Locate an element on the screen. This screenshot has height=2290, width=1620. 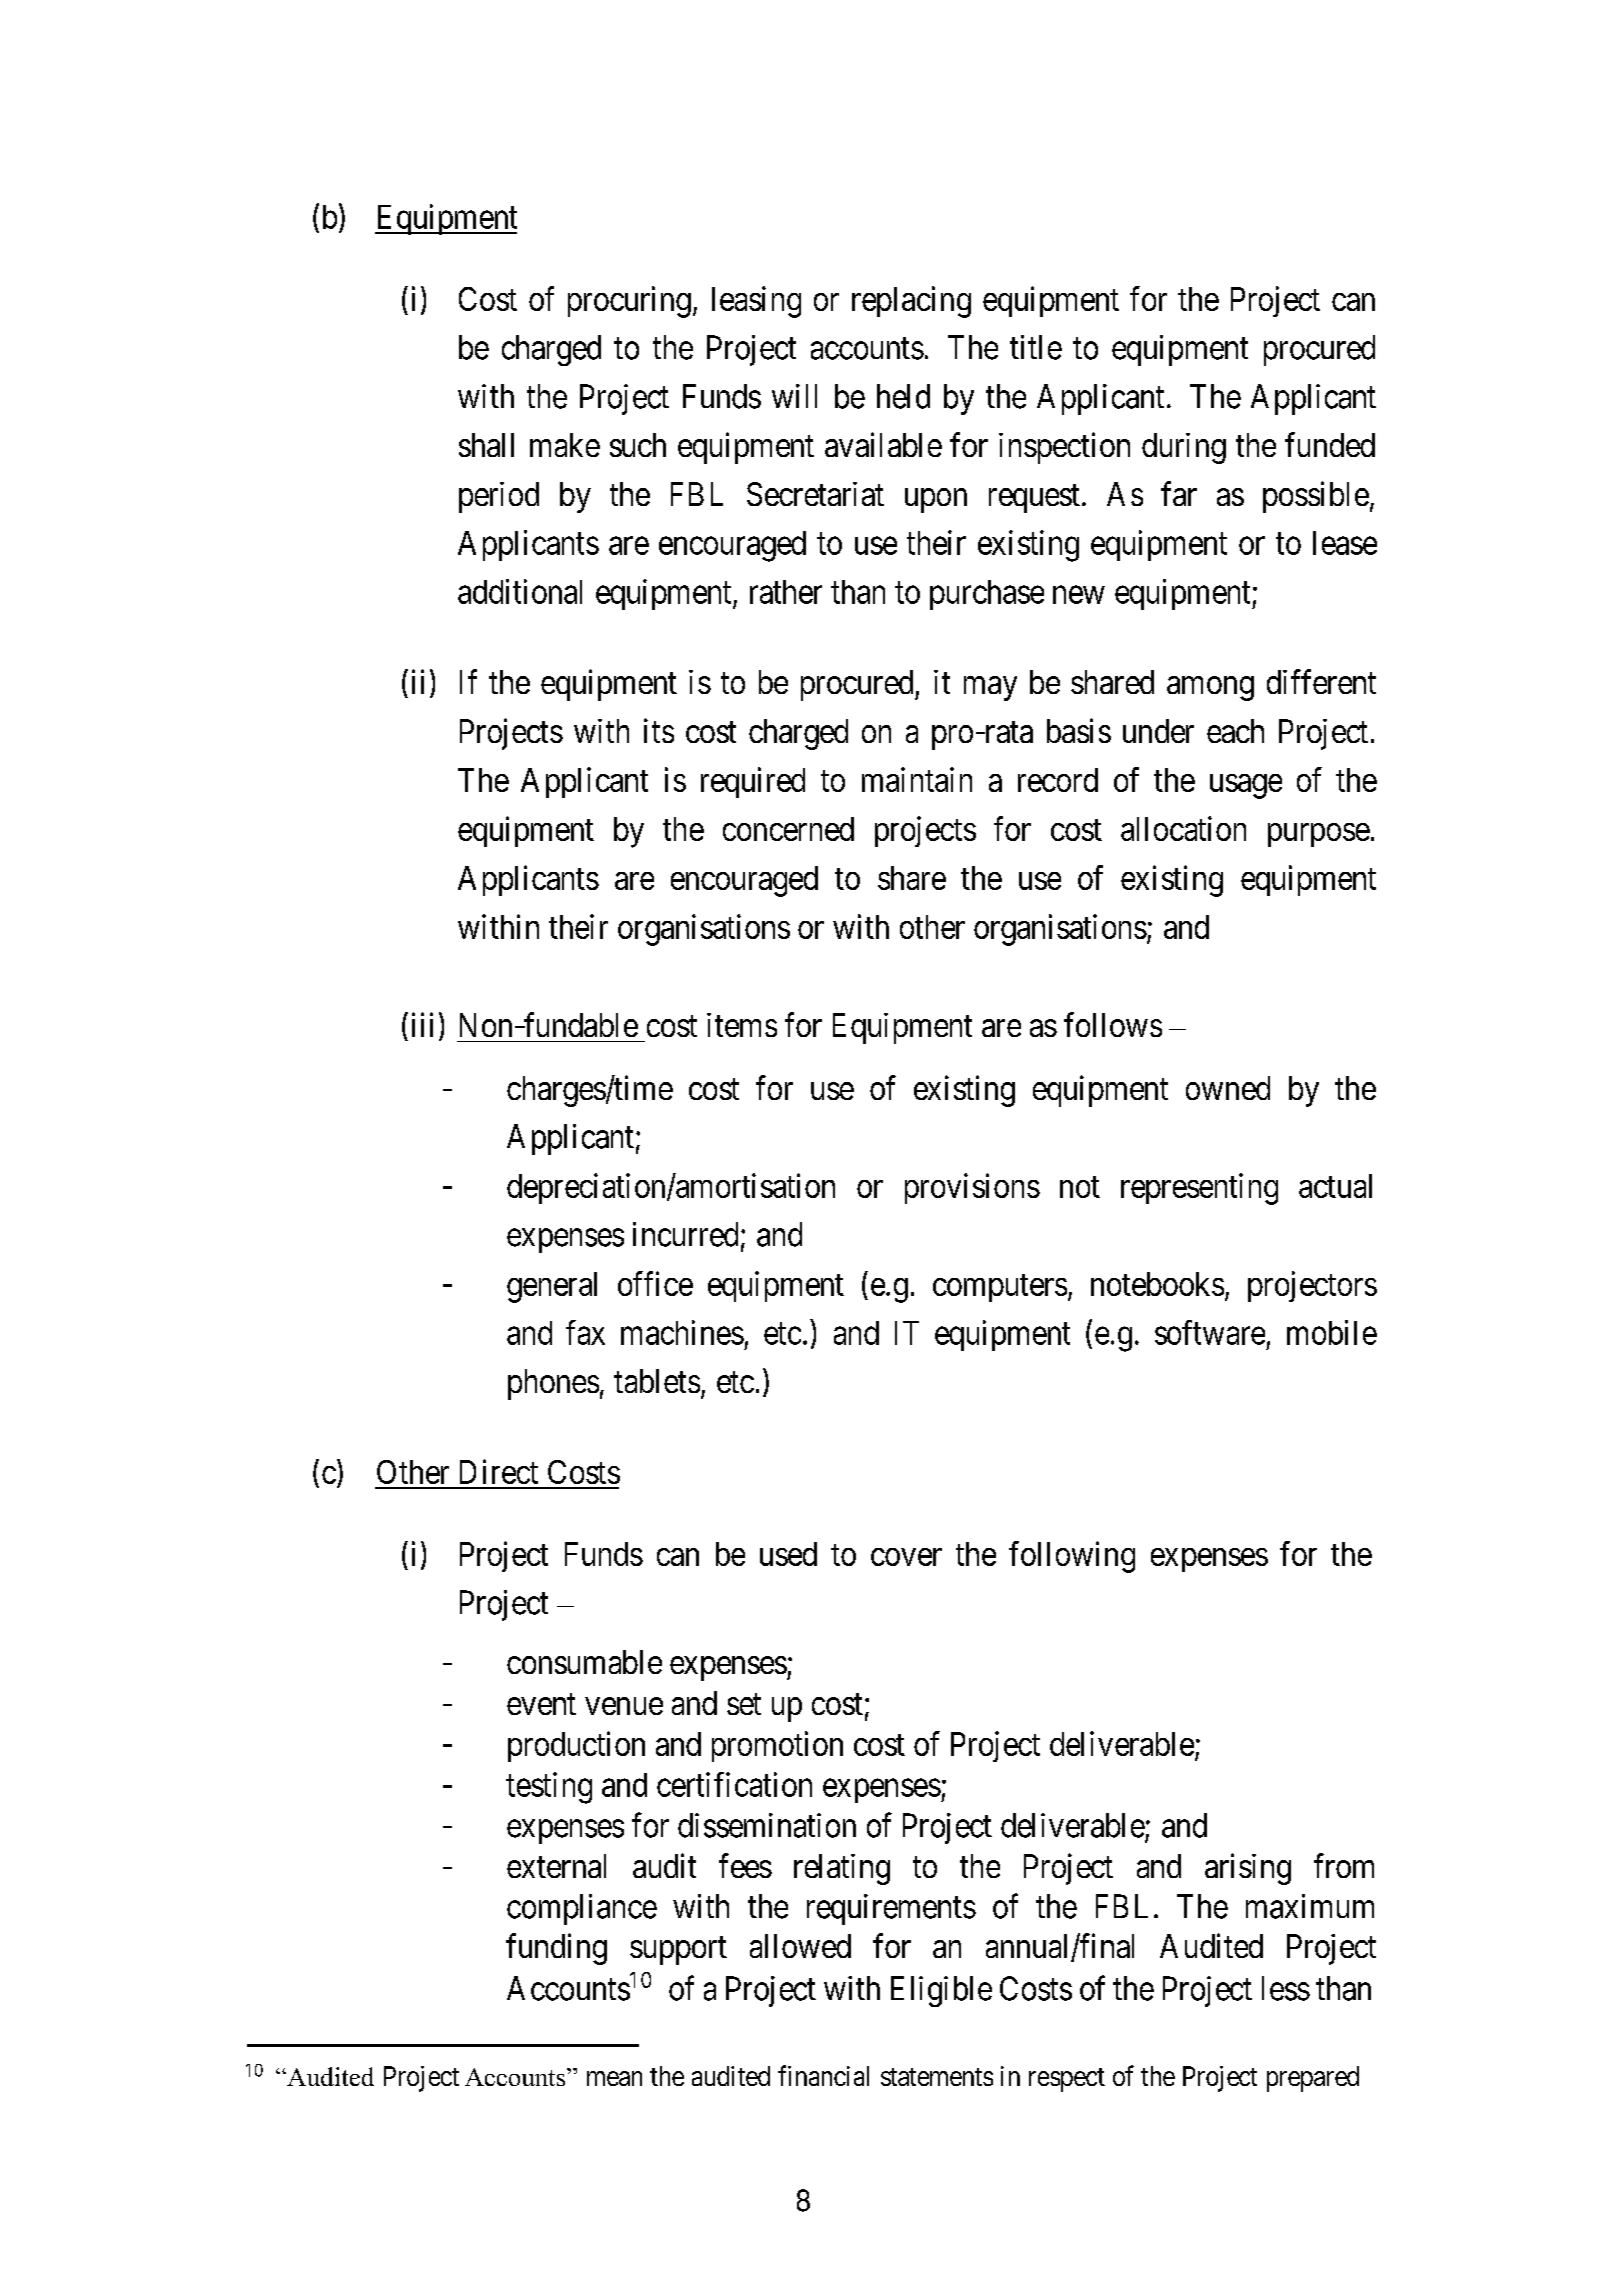
less is located at coordinates (1286, 1988).
